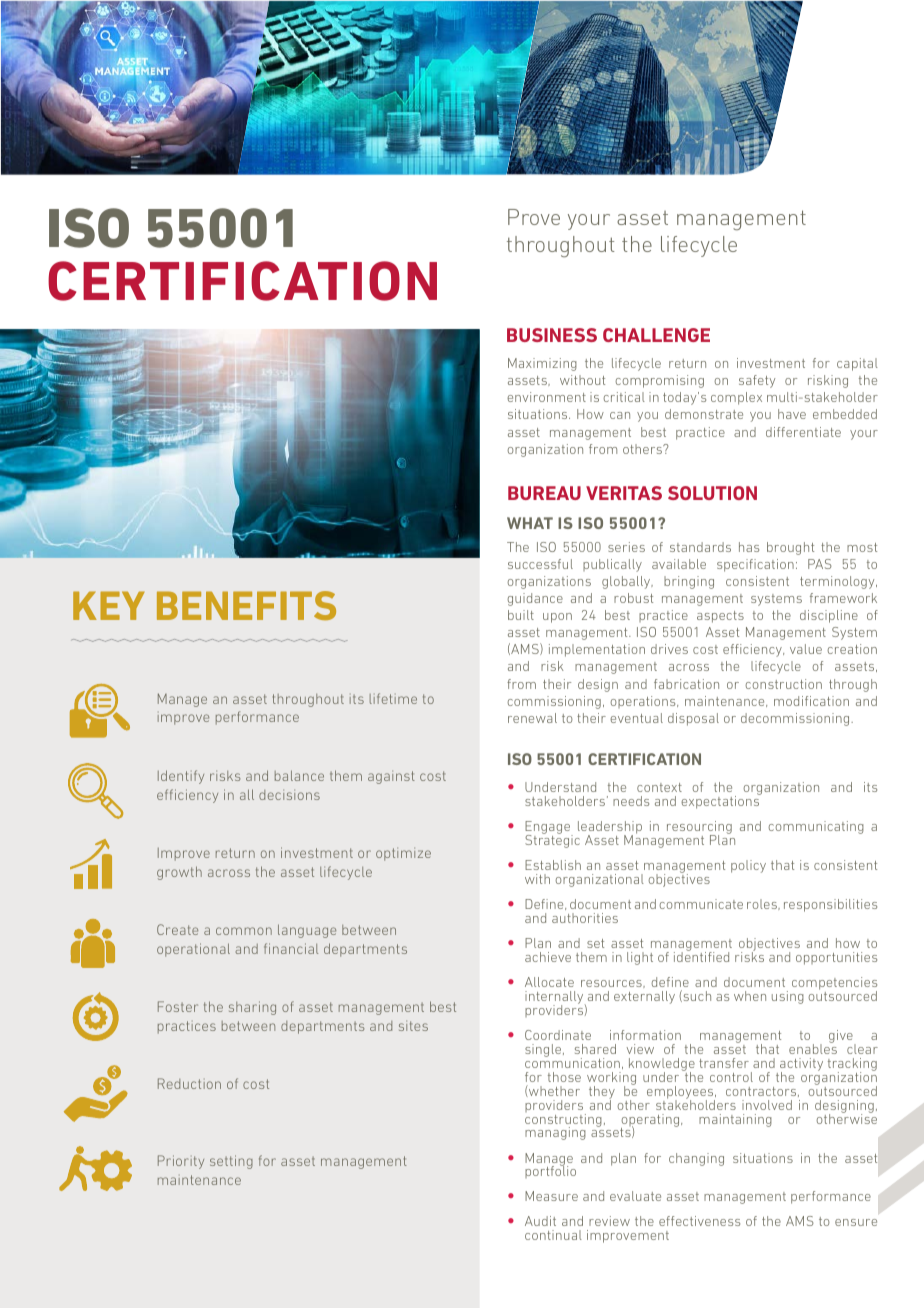 The width and height of the image is (924, 1308). Describe the element at coordinates (540, 1221) in the image. I see `Audit` at that location.
